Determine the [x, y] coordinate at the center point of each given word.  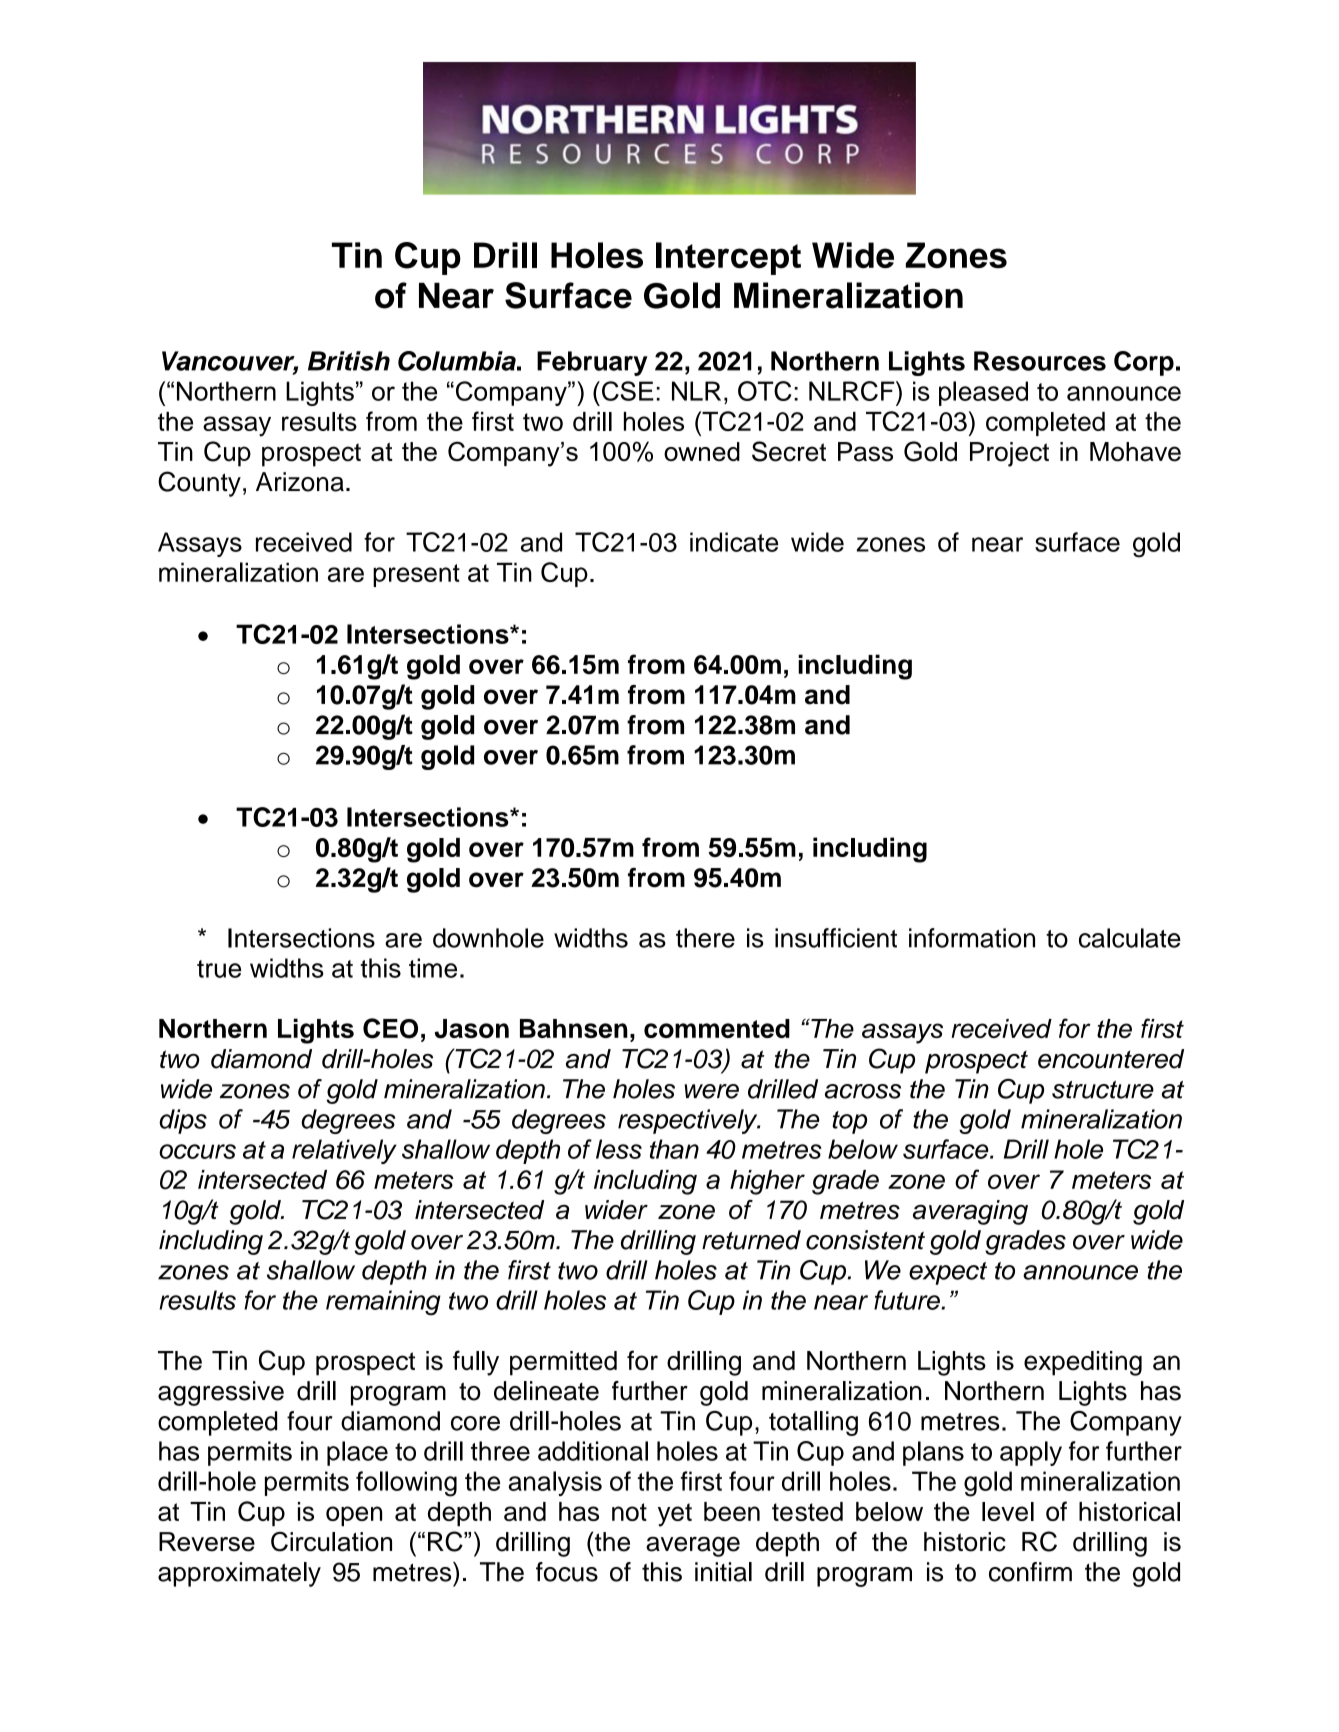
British [349, 361]
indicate [734, 542]
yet [675, 1515]
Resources [1040, 361]
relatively [344, 1151]
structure [1103, 1090]
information [972, 938]
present [416, 575]
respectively [689, 1121]
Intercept [728, 258]
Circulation [331, 1542]
